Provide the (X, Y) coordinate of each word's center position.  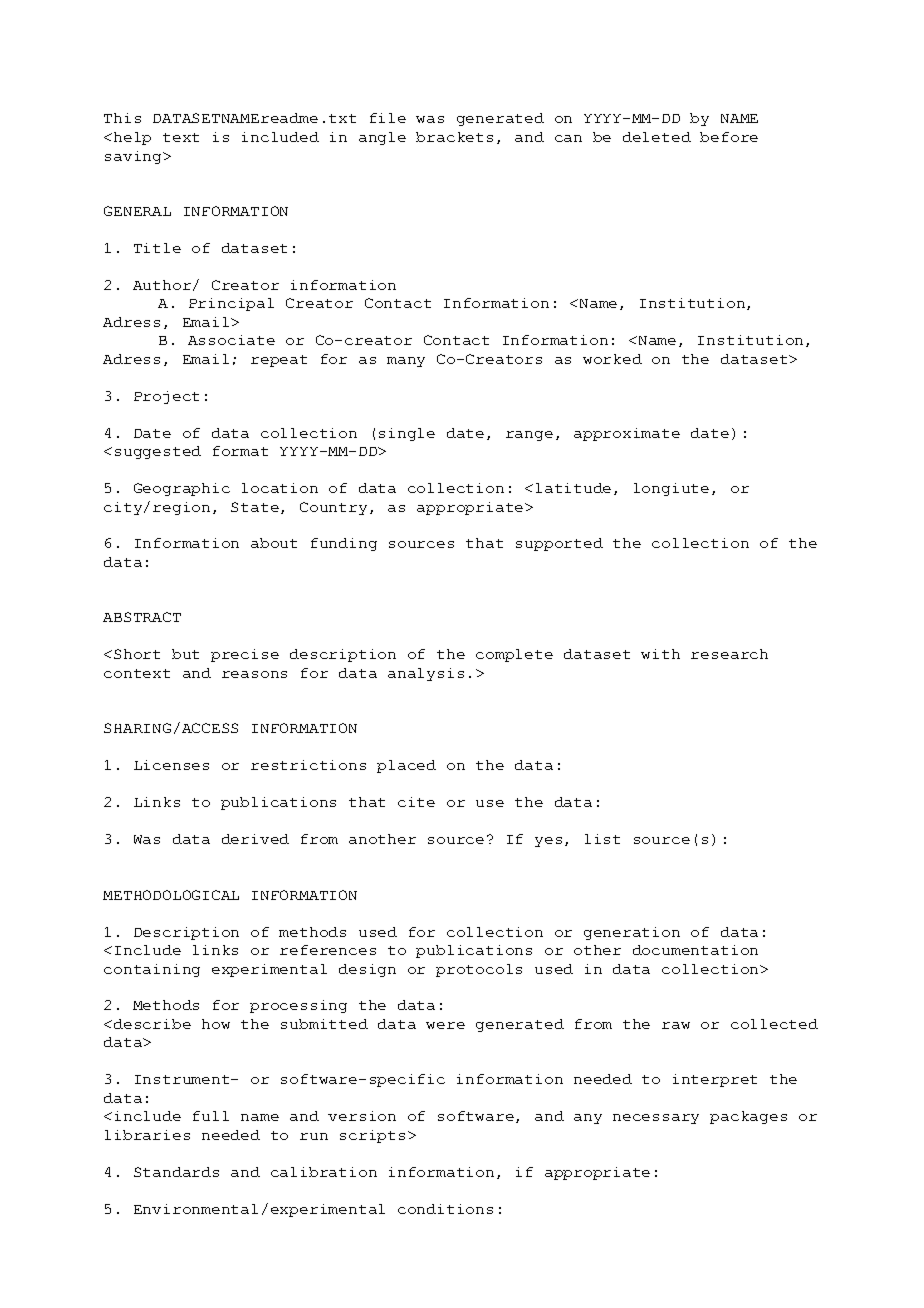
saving (134, 157)
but (185, 654)
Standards (176, 1172)
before (729, 137)
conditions (445, 1209)
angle (382, 138)
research (729, 654)
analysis (426, 674)
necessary (656, 1119)
